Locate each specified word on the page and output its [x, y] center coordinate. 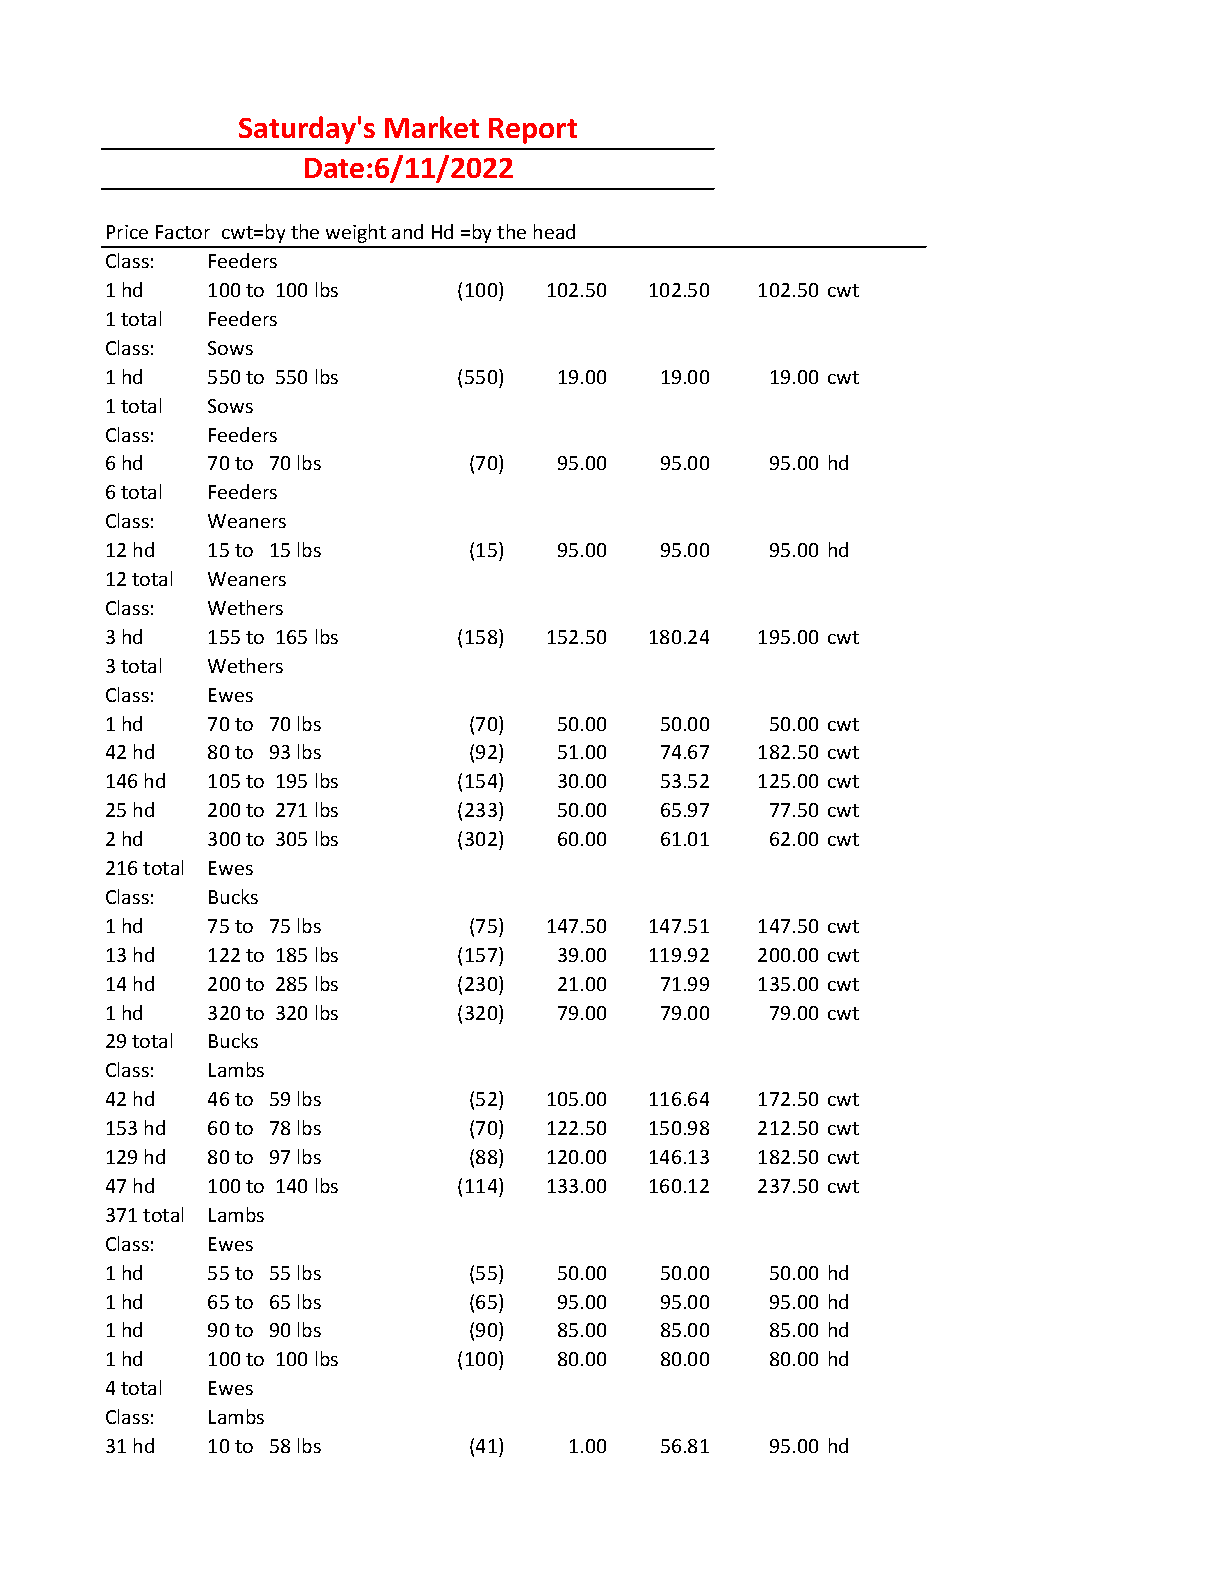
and [407, 231]
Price [127, 232]
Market [432, 127]
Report [533, 131]
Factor [183, 232]
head [554, 231]
